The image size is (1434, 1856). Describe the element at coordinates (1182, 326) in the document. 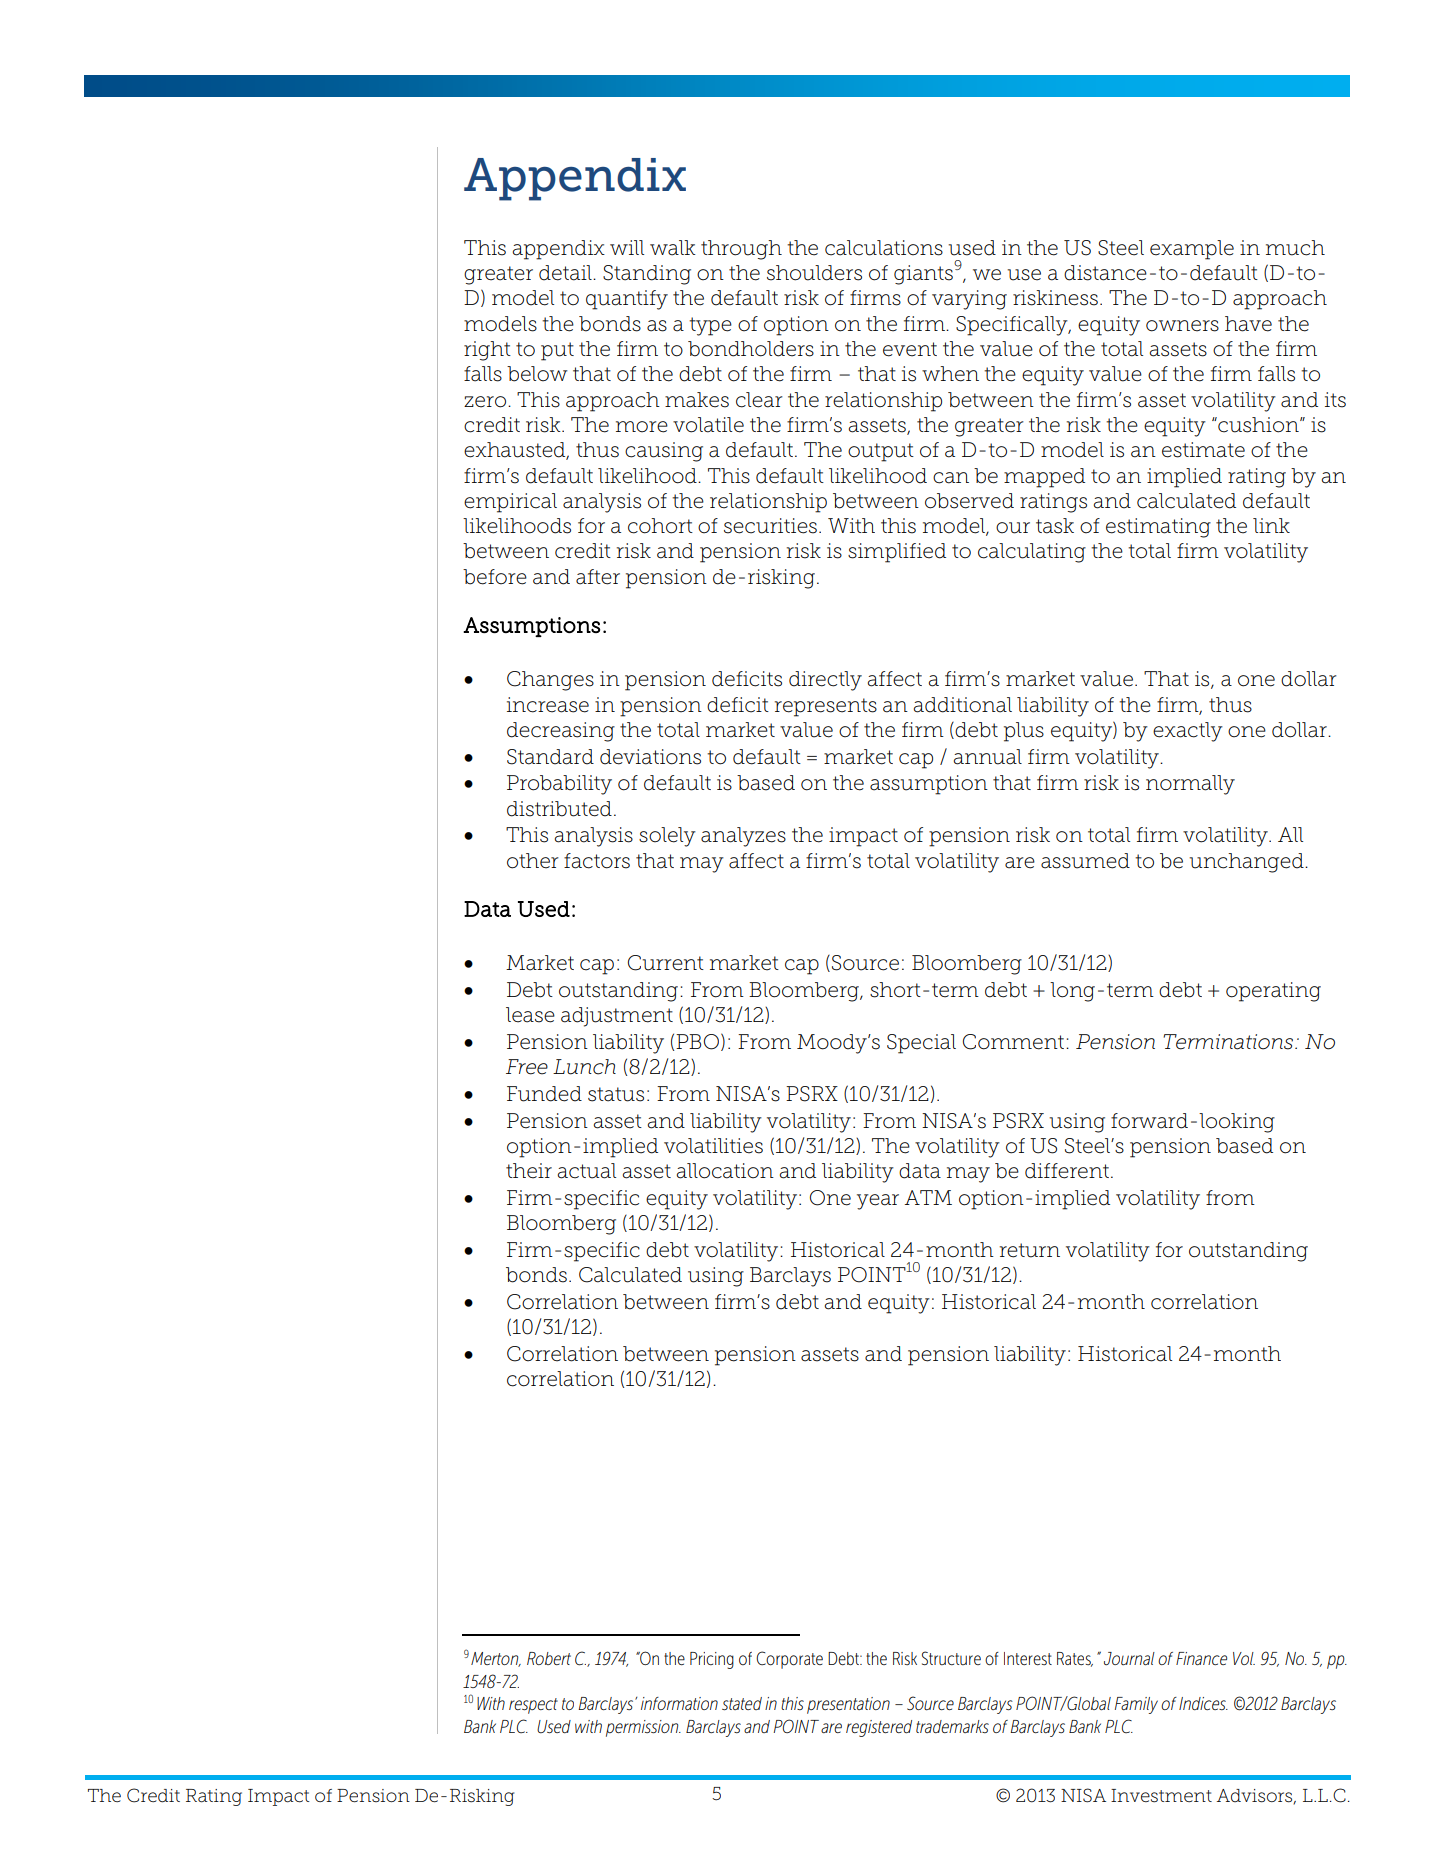

I see `owners` at that location.
